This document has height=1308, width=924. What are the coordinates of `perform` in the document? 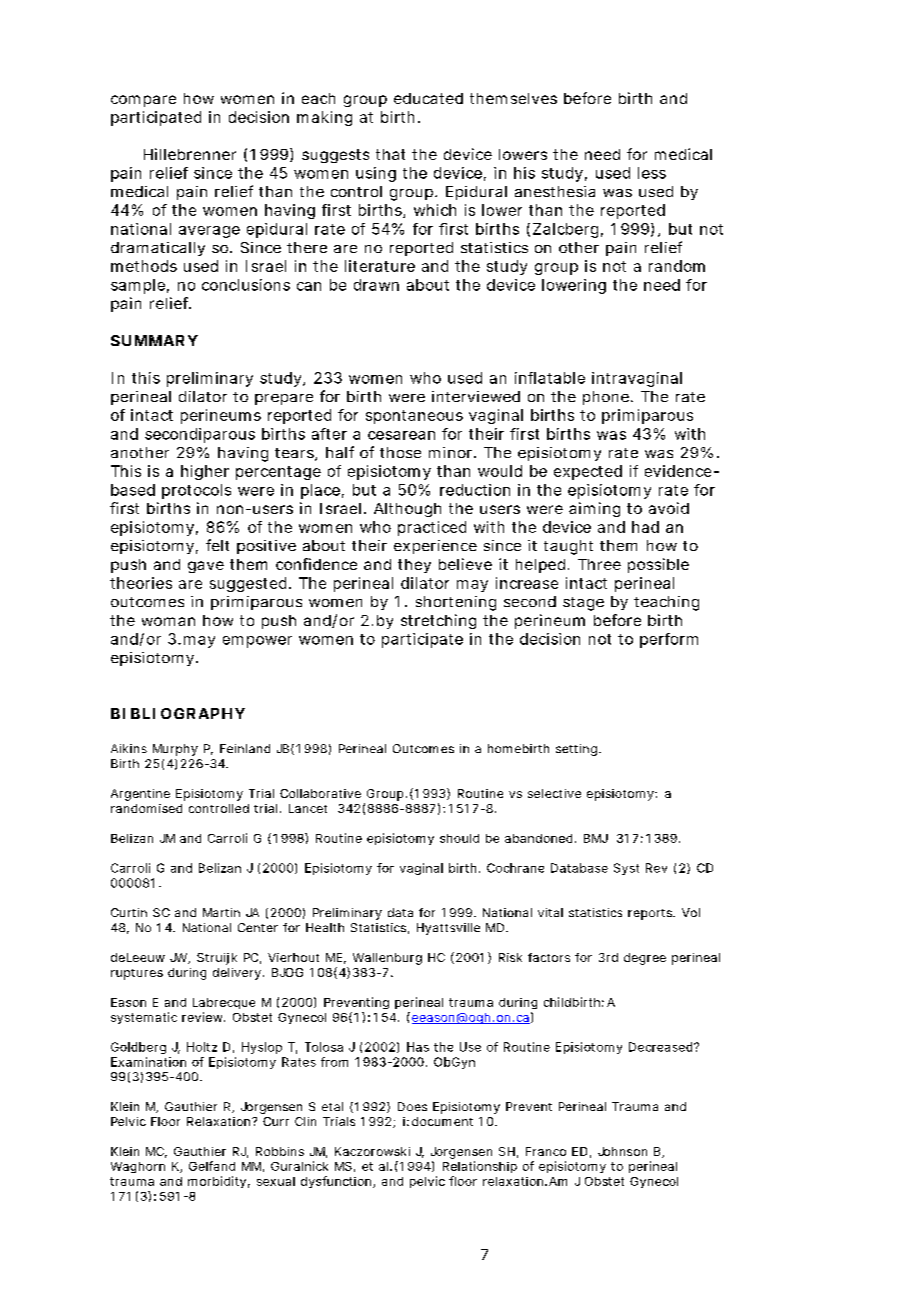 It's located at (669, 640).
